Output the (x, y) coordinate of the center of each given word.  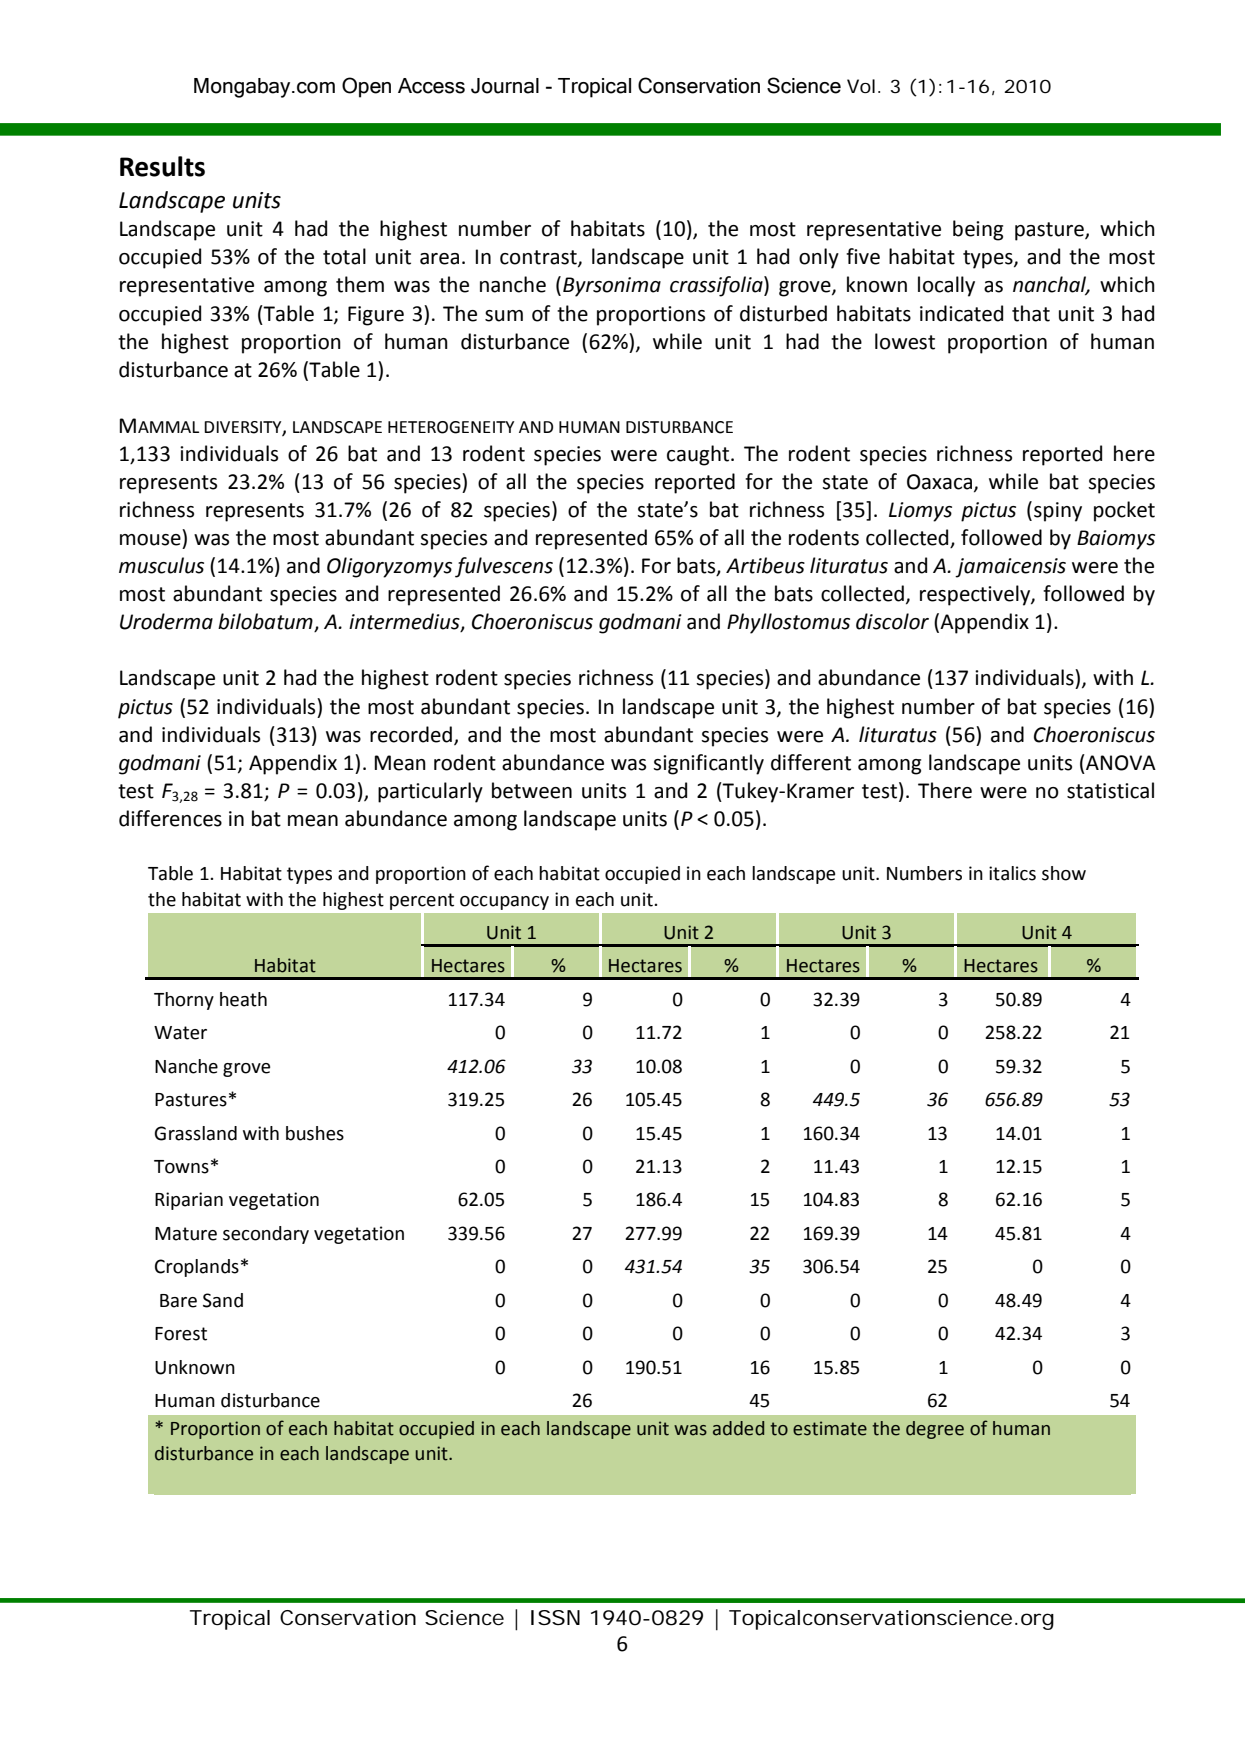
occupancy (504, 903)
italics (1012, 873)
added (738, 1428)
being (978, 230)
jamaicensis (1010, 568)
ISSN (555, 1617)
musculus (161, 565)
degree (935, 1430)
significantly (708, 764)
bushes (315, 1133)
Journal (505, 86)
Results (162, 166)
